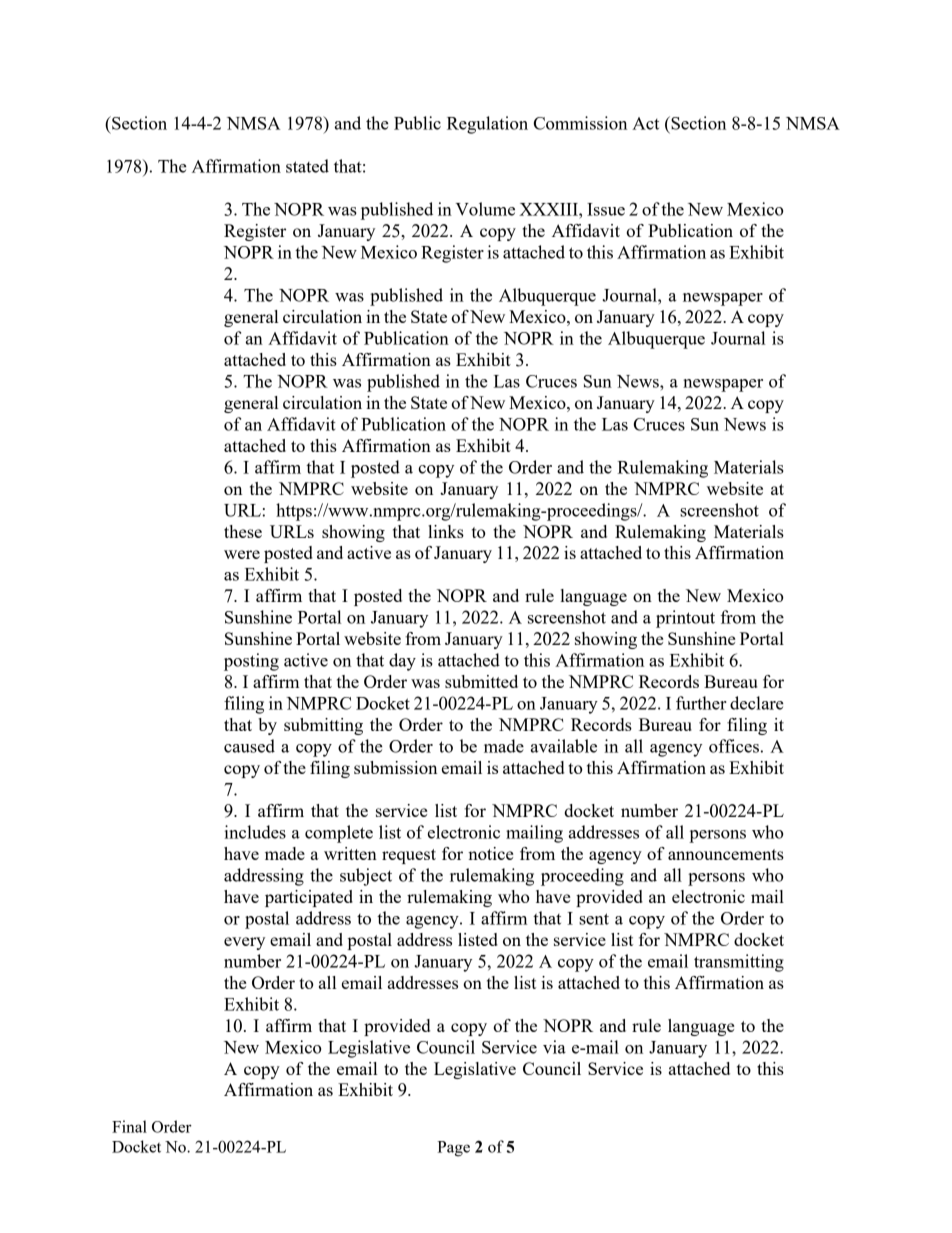 The width and height of the screenshot is (952, 1233). What do you see at coordinates (453, 1149) in the screenshot?
I see `Page` at bounding box center [453, 1149].
